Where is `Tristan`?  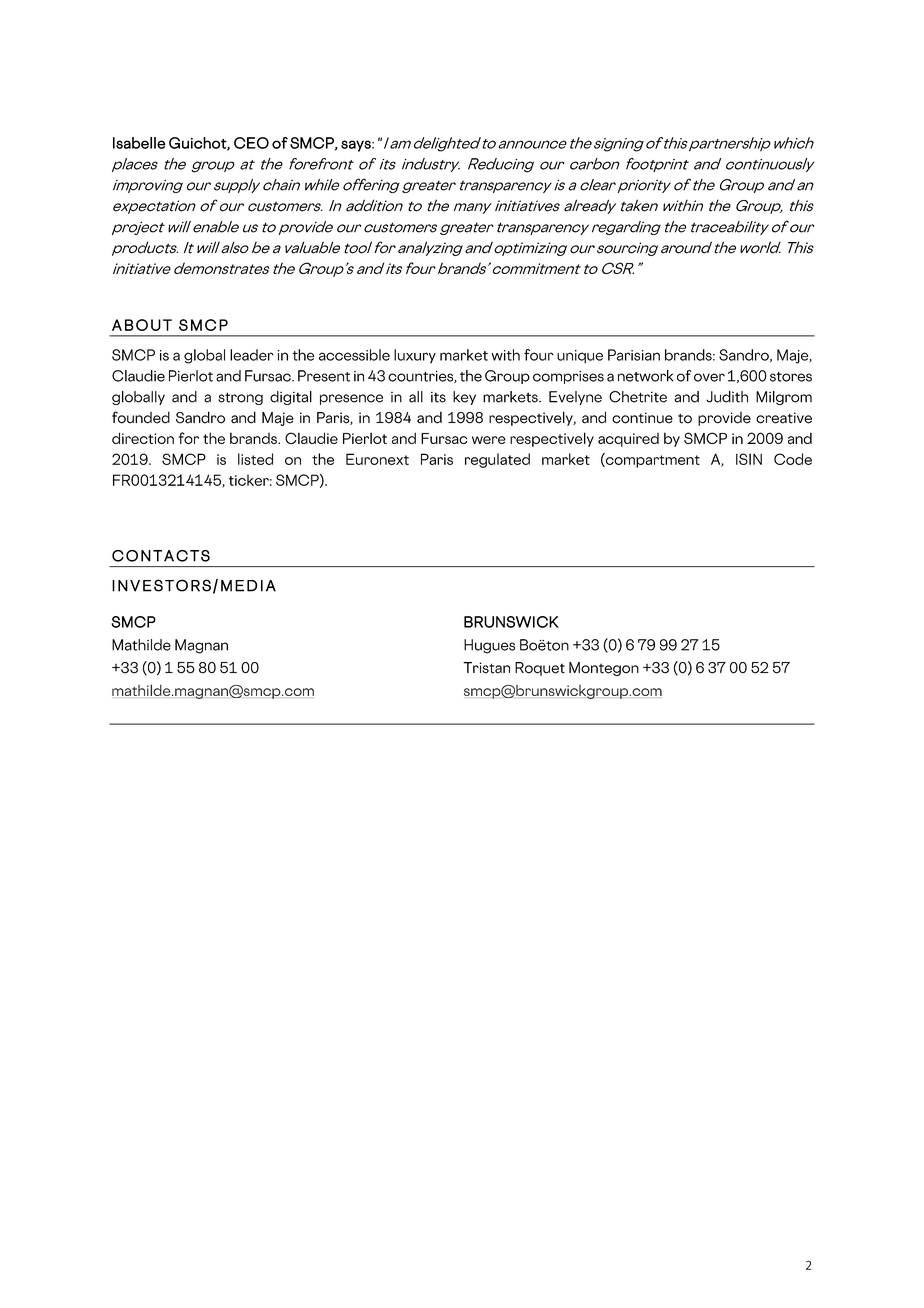
Tristan is located at coordinates (486, 668).
